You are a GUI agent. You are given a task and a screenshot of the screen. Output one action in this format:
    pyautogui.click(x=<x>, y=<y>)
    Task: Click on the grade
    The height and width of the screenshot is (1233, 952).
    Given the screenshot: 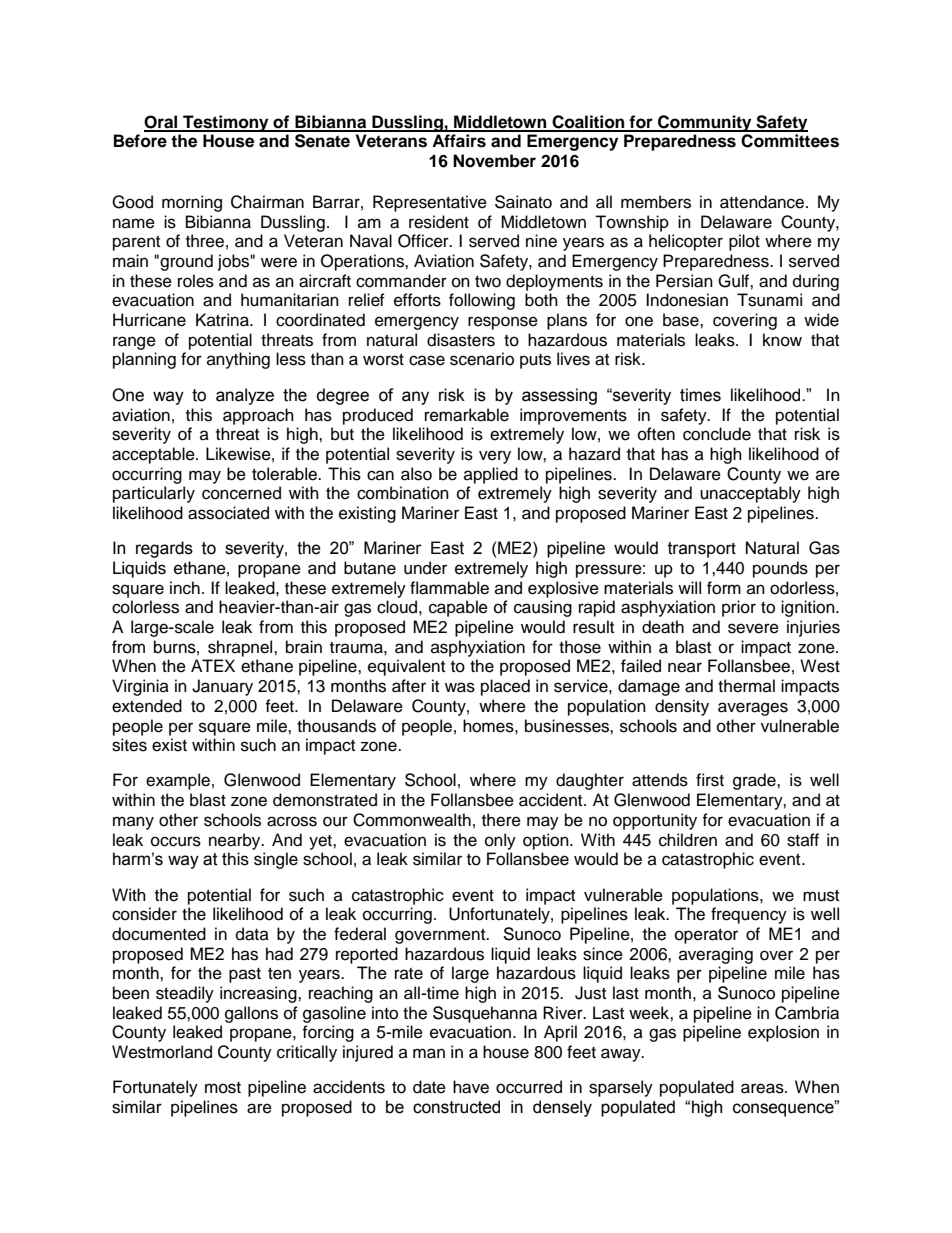 What is the action you would take?
    pyautogui.click(x=755, y=781)
